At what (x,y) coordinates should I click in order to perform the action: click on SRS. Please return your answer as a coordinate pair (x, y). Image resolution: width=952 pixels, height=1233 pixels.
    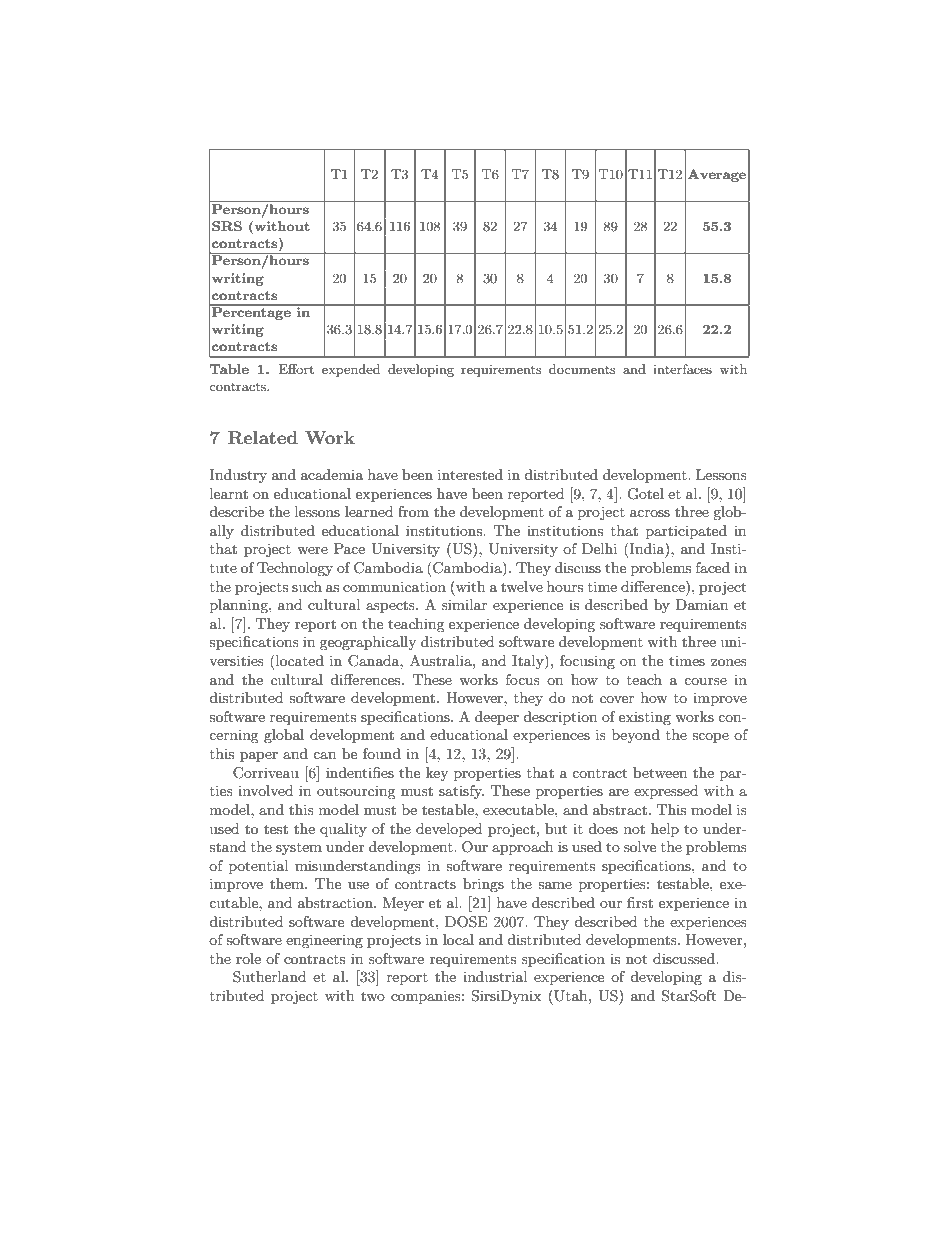
    Looking at the image, I should click on (227, 226).
